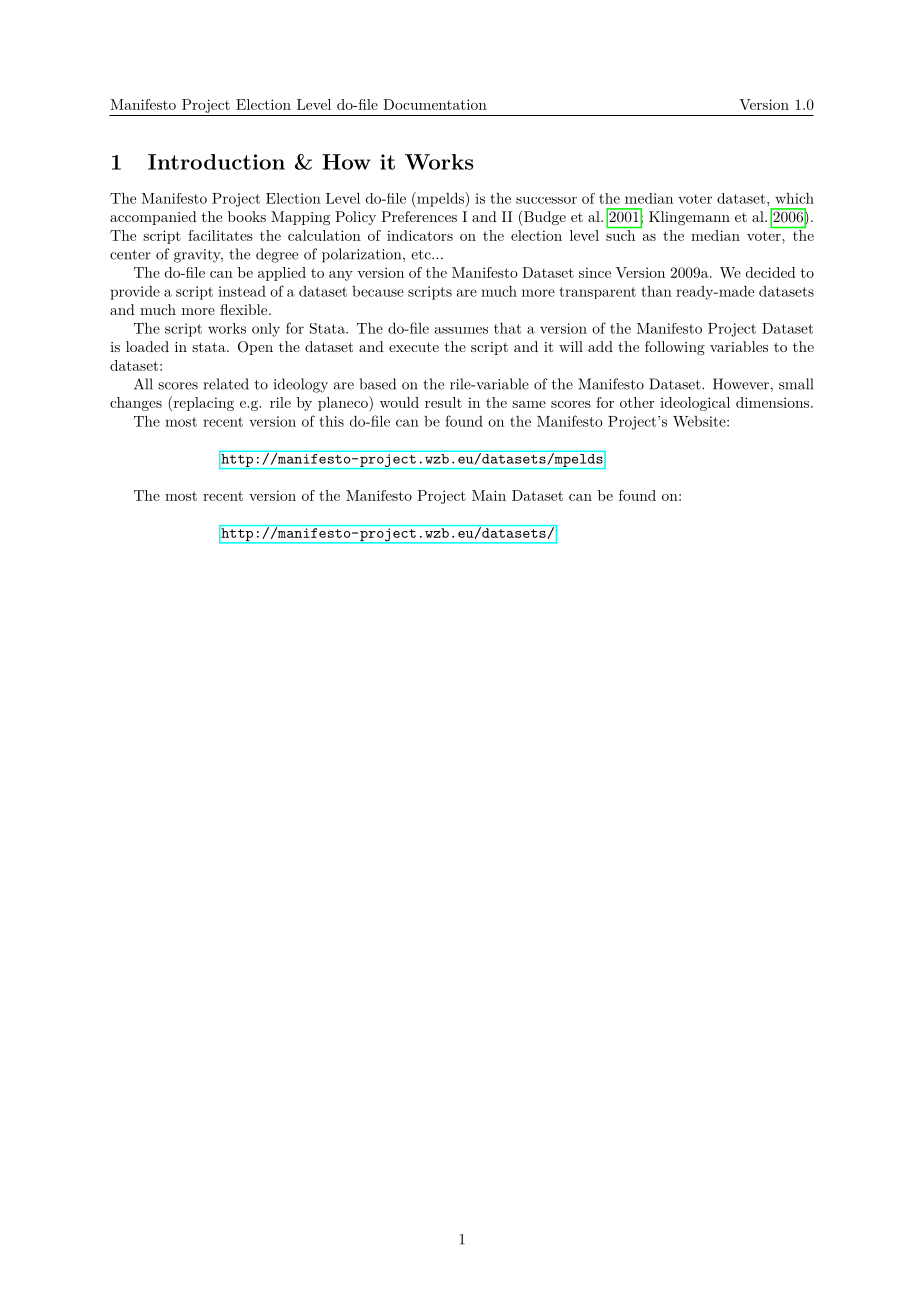  What do you see at coordinates (675, 348) in the page?
I see `following` at bounding box center [675, 348].
